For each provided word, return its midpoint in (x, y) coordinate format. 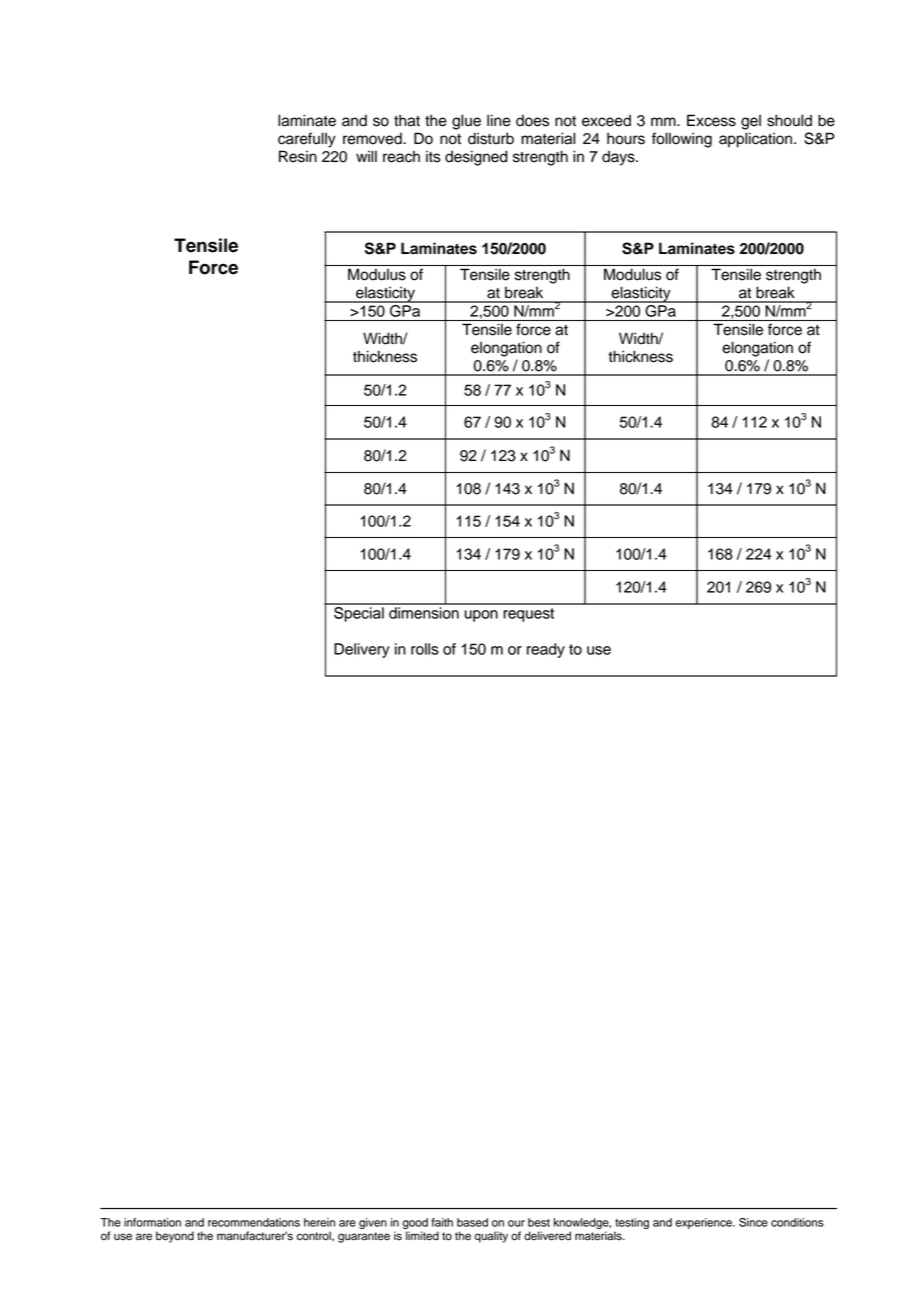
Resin (298, 156)
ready (546, 650)
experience (704, 1223)
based (472, 1222)
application (755, 140)
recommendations (254, 1222)
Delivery (362, 650)
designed (476, 158)
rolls (425, 649)
